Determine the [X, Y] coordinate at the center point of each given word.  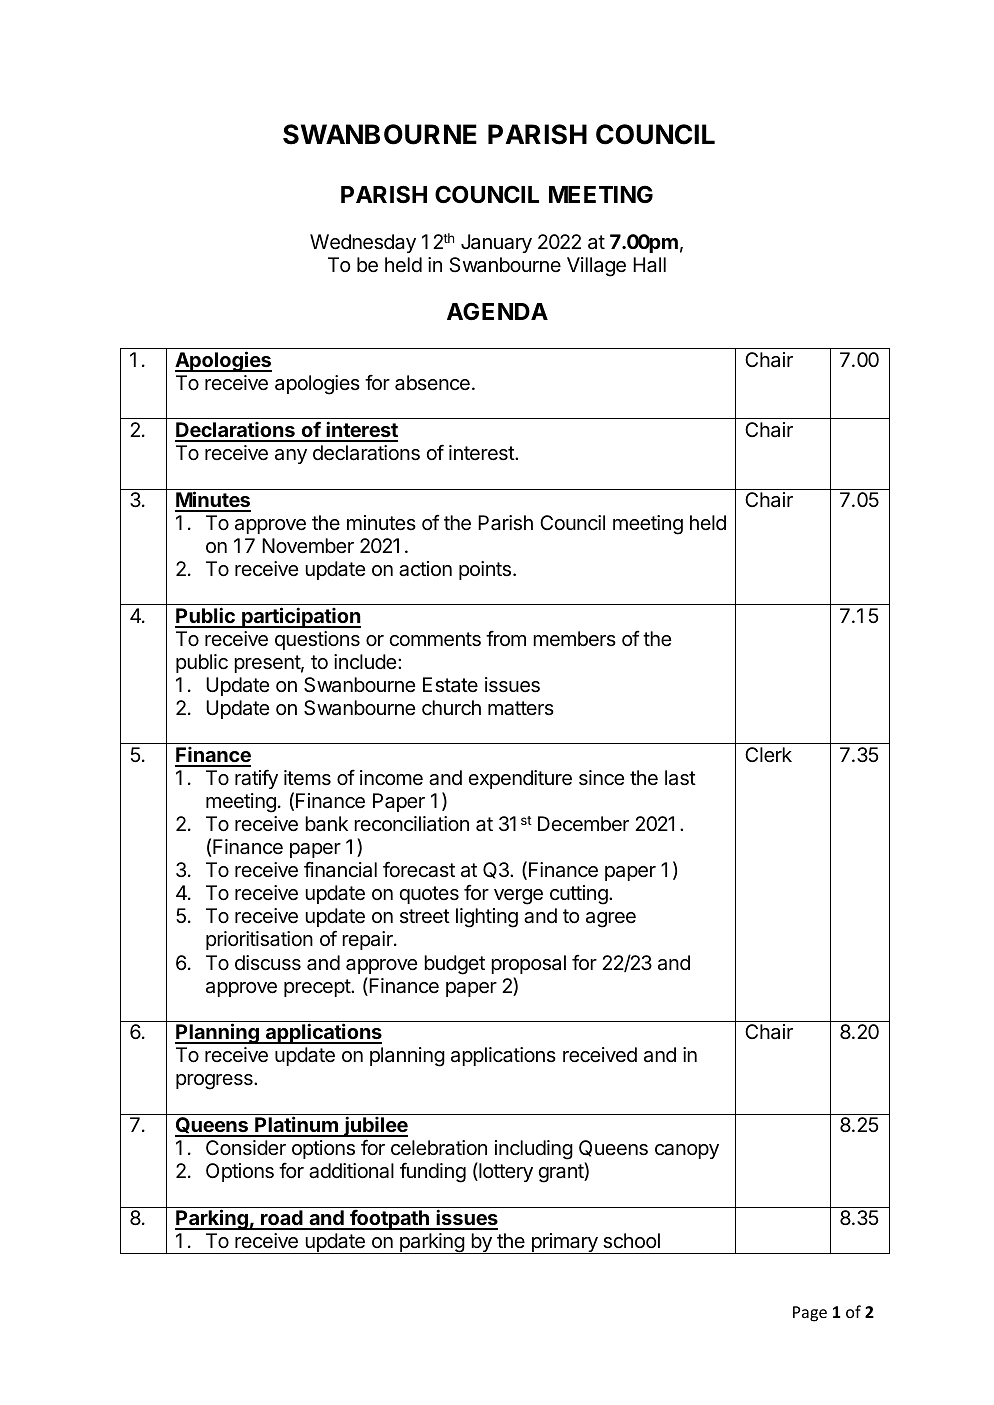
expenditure [520, 779]
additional [351, 1171]
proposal [528, 964]
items [307, 778]
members [574, 638]
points [485, 570]
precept [318, 988]
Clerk [768, 754]
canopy [687, 1151]
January [496, 243]
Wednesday [363, 243]
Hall [649, 265]
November [308, 545]
